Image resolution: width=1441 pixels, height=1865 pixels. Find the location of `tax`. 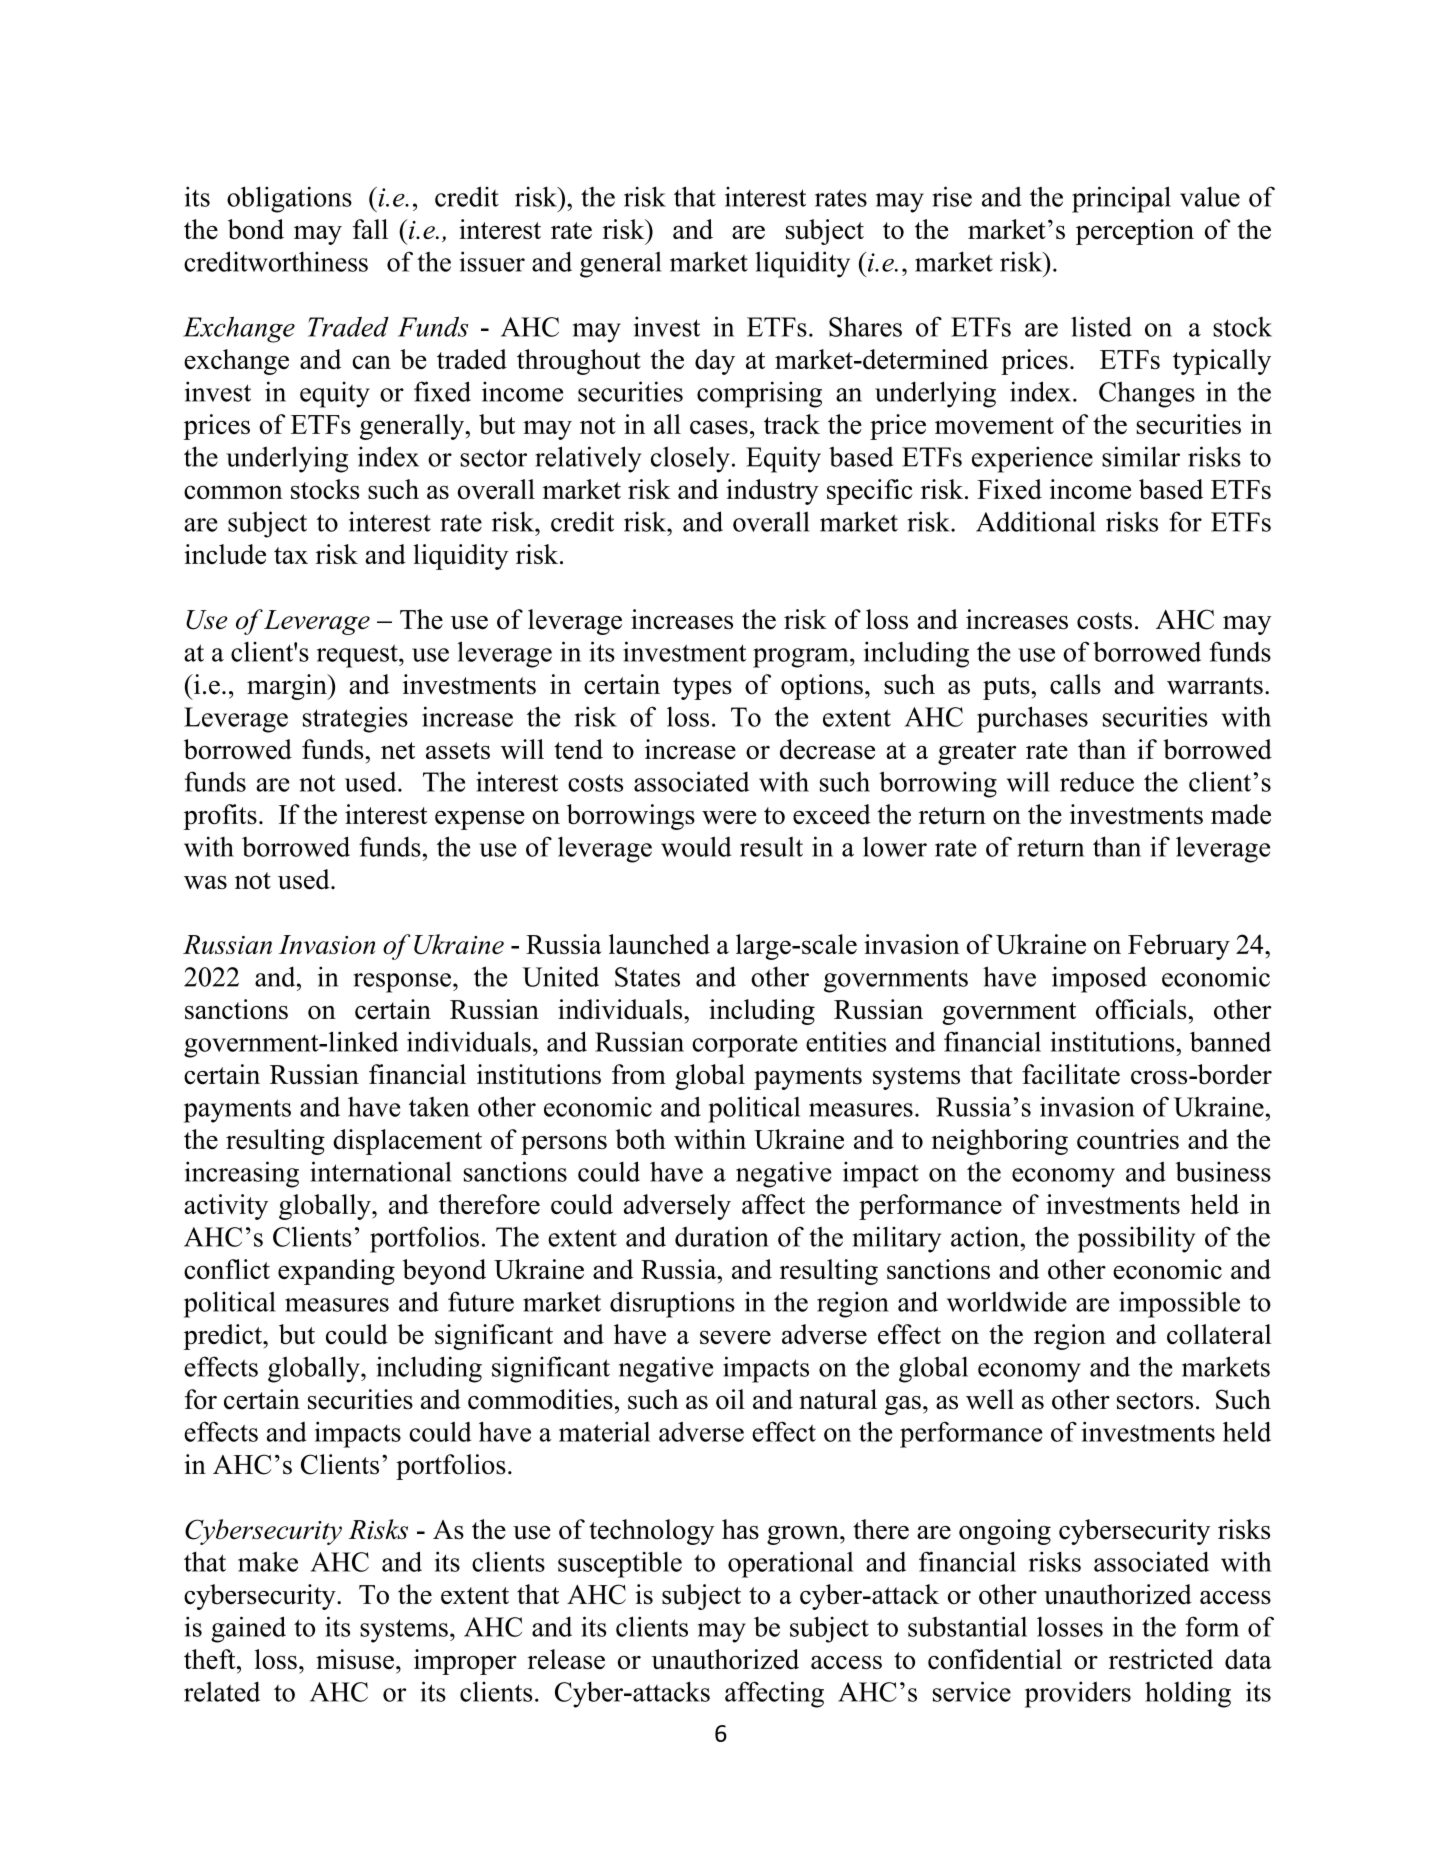

tax is located at coordinates (291, 555).
